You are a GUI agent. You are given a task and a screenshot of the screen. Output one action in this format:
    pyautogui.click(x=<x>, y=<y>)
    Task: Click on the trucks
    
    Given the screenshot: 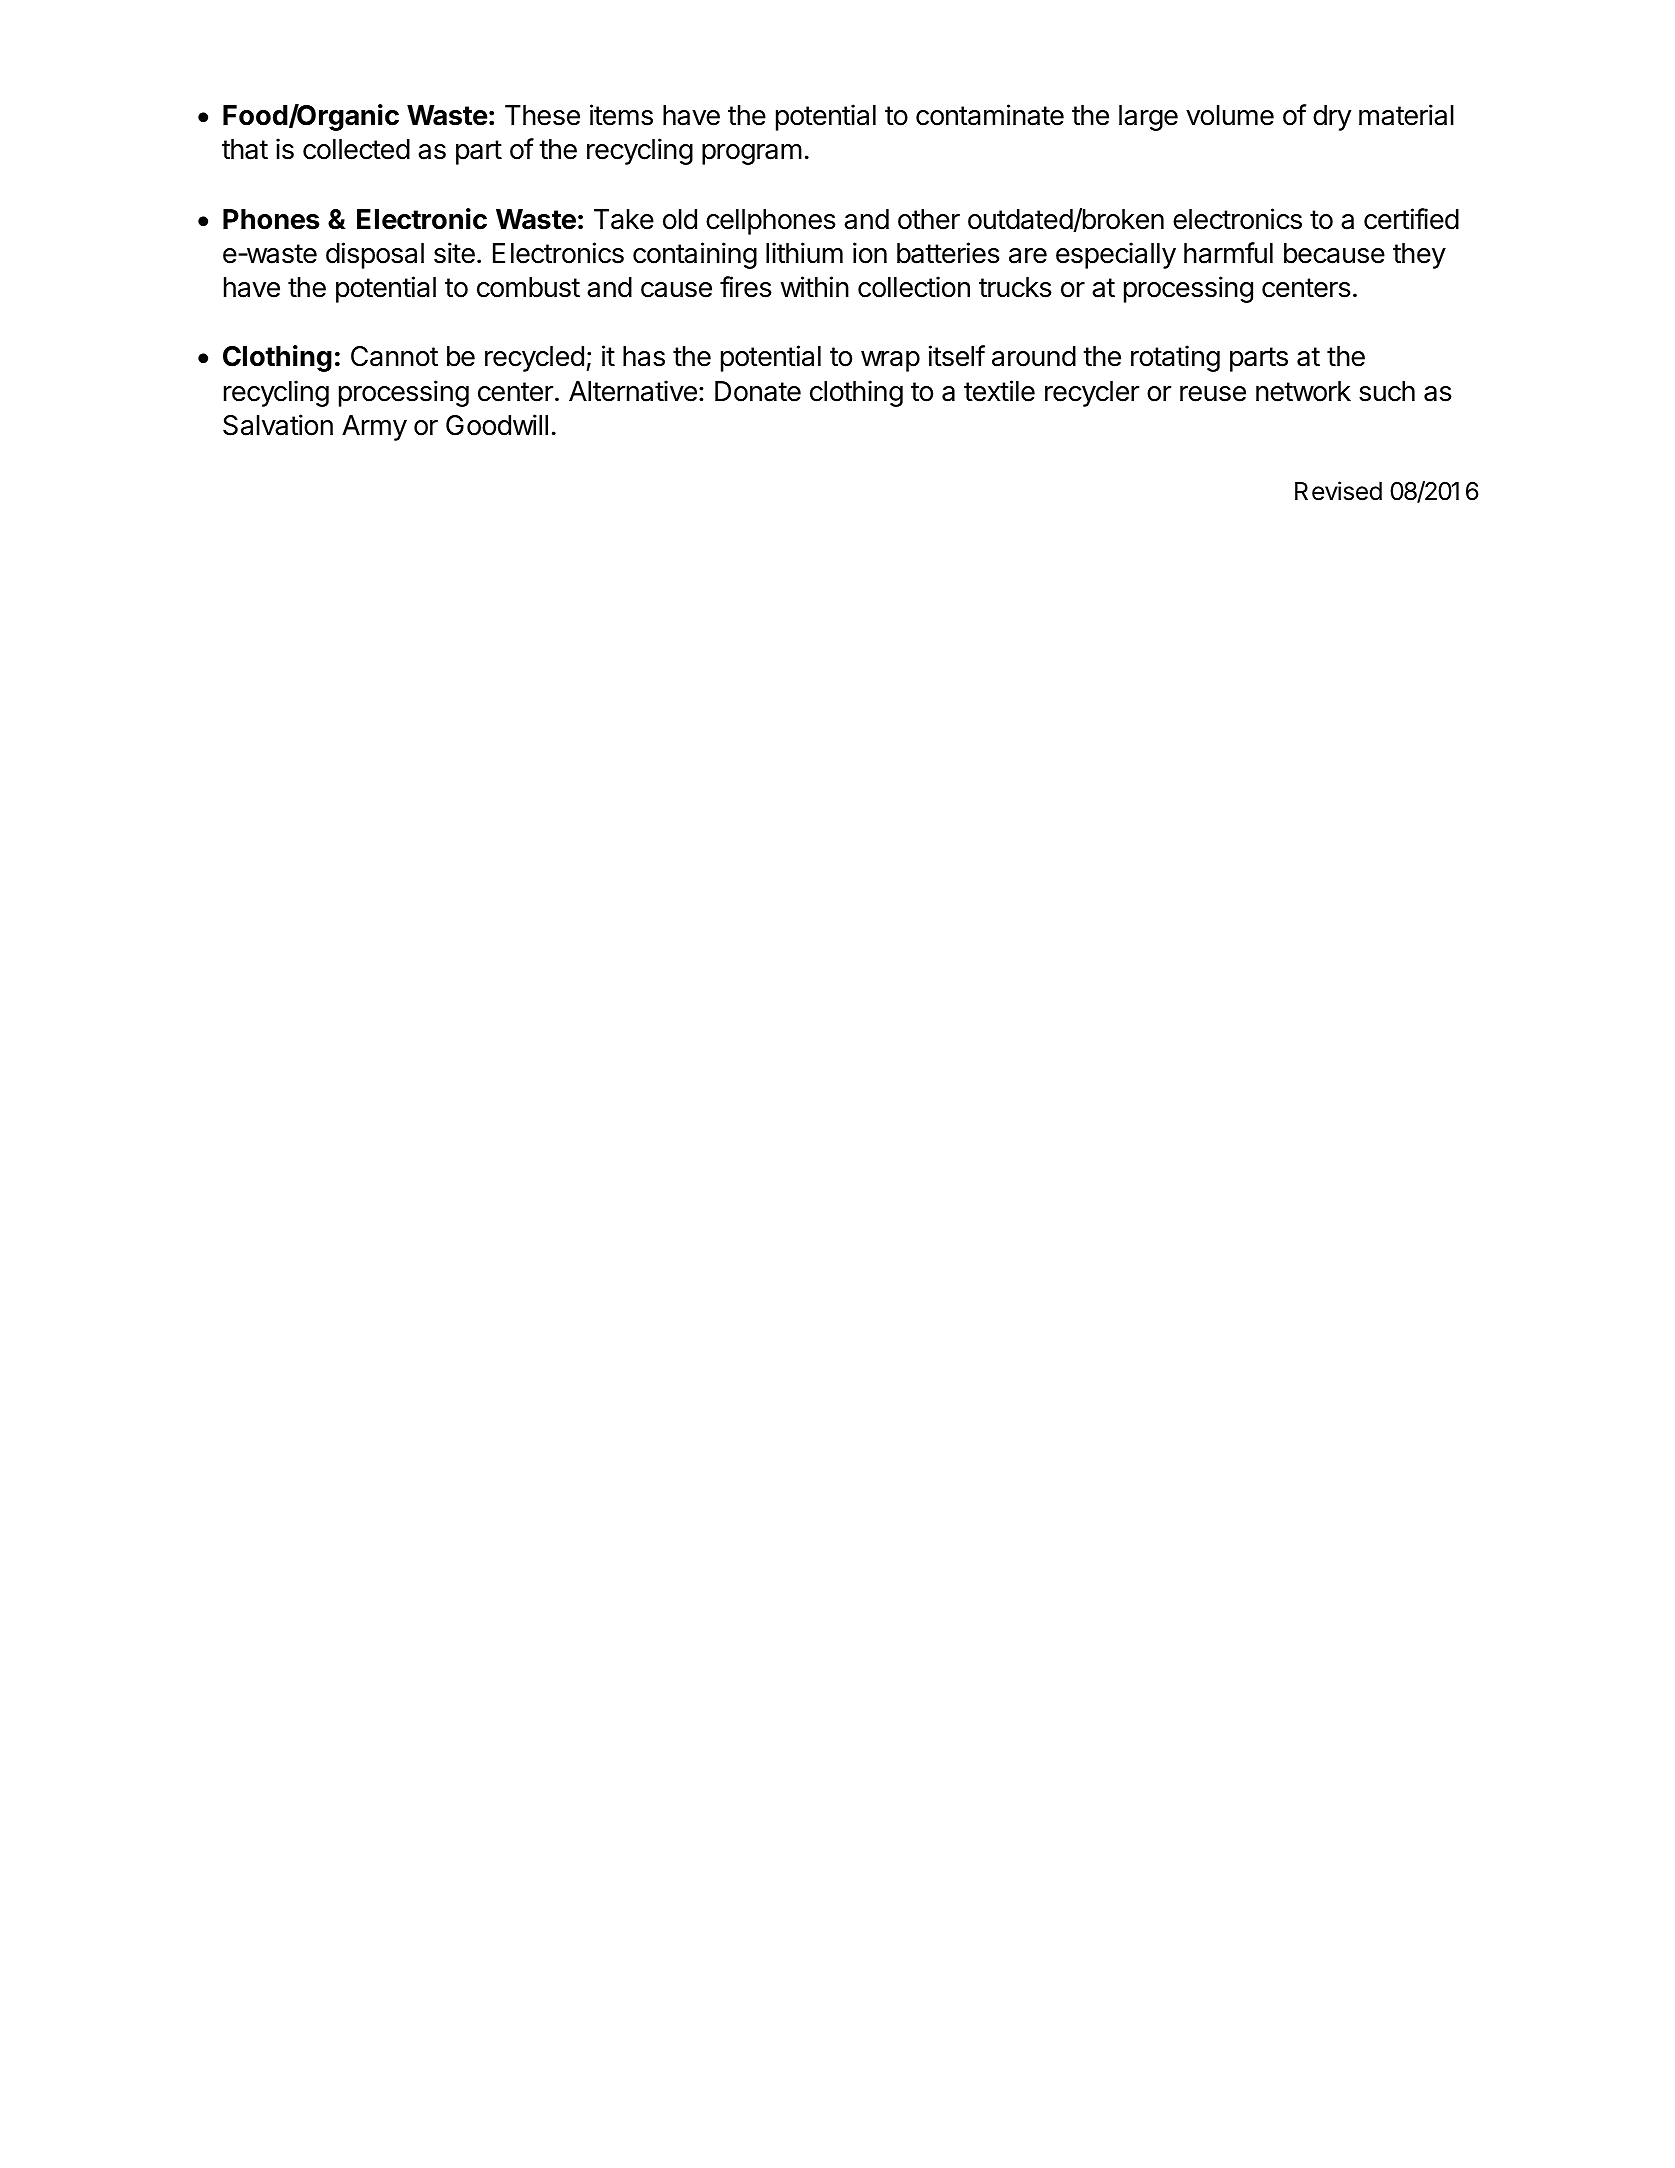 What is the action you would take?
    pyautogui.click(x=1015, y=287)
